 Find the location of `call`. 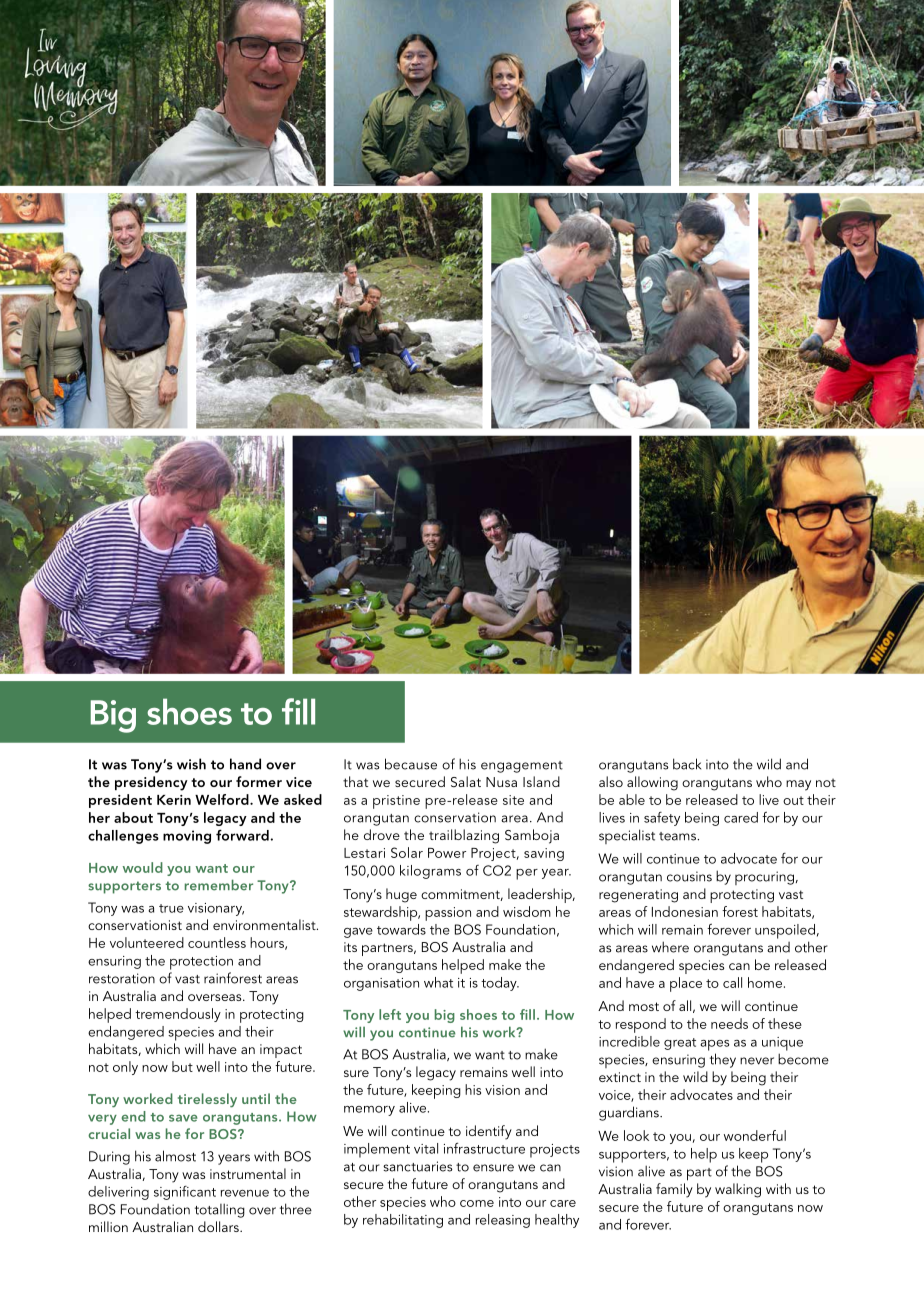

call is located at coordinates (732, 982).
